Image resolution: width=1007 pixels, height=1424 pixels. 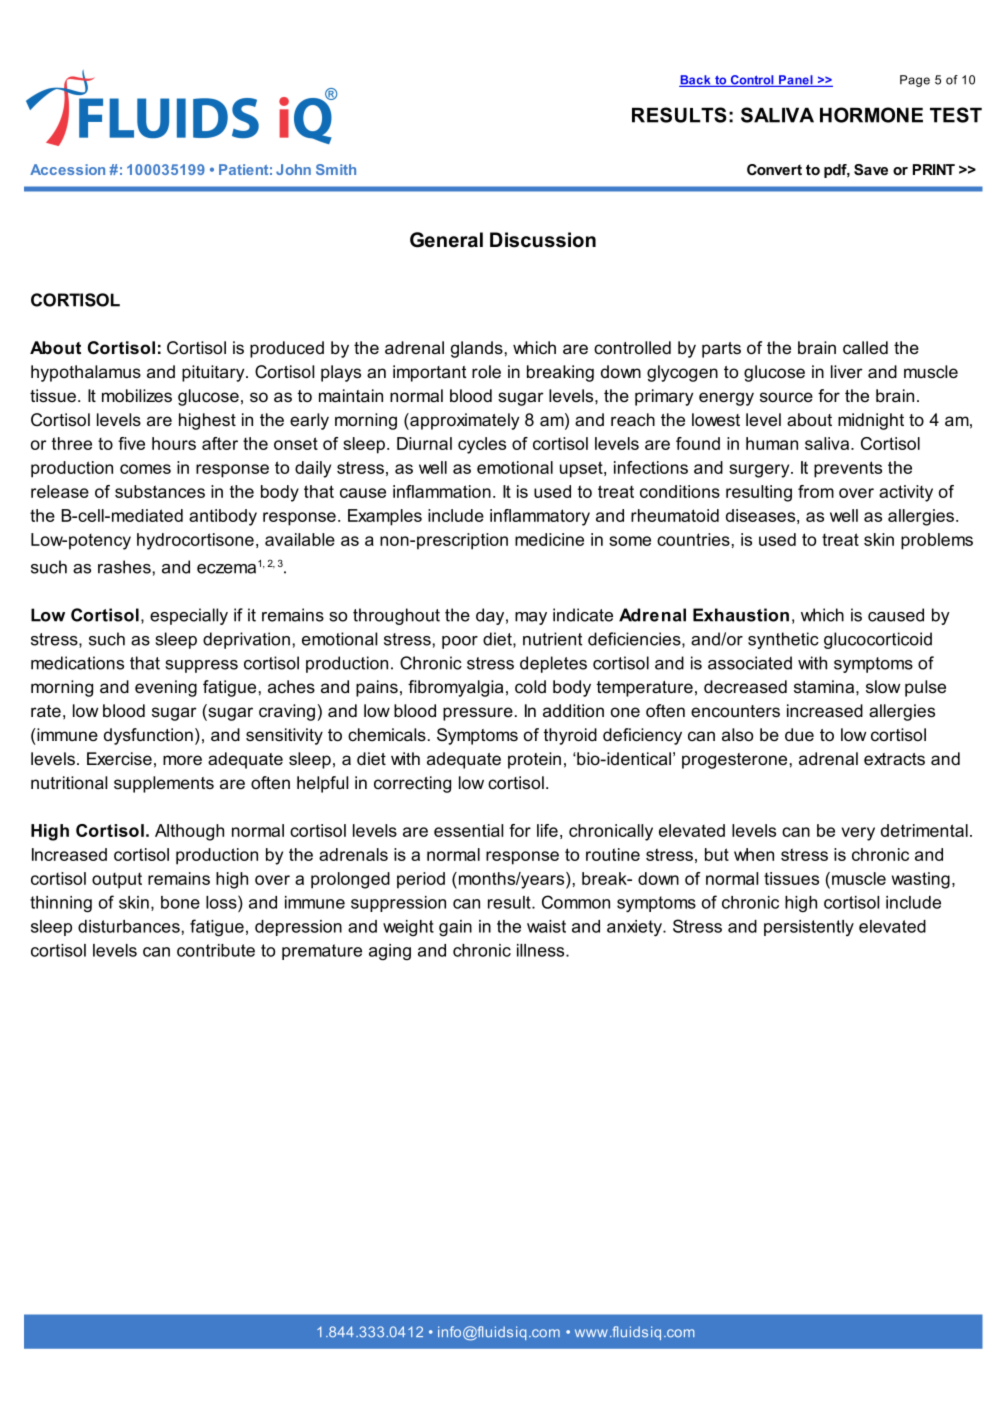 What do you see at coordinates (166, 688) in the screenshot?
I see `evening` at bounding box center [166, 688].
